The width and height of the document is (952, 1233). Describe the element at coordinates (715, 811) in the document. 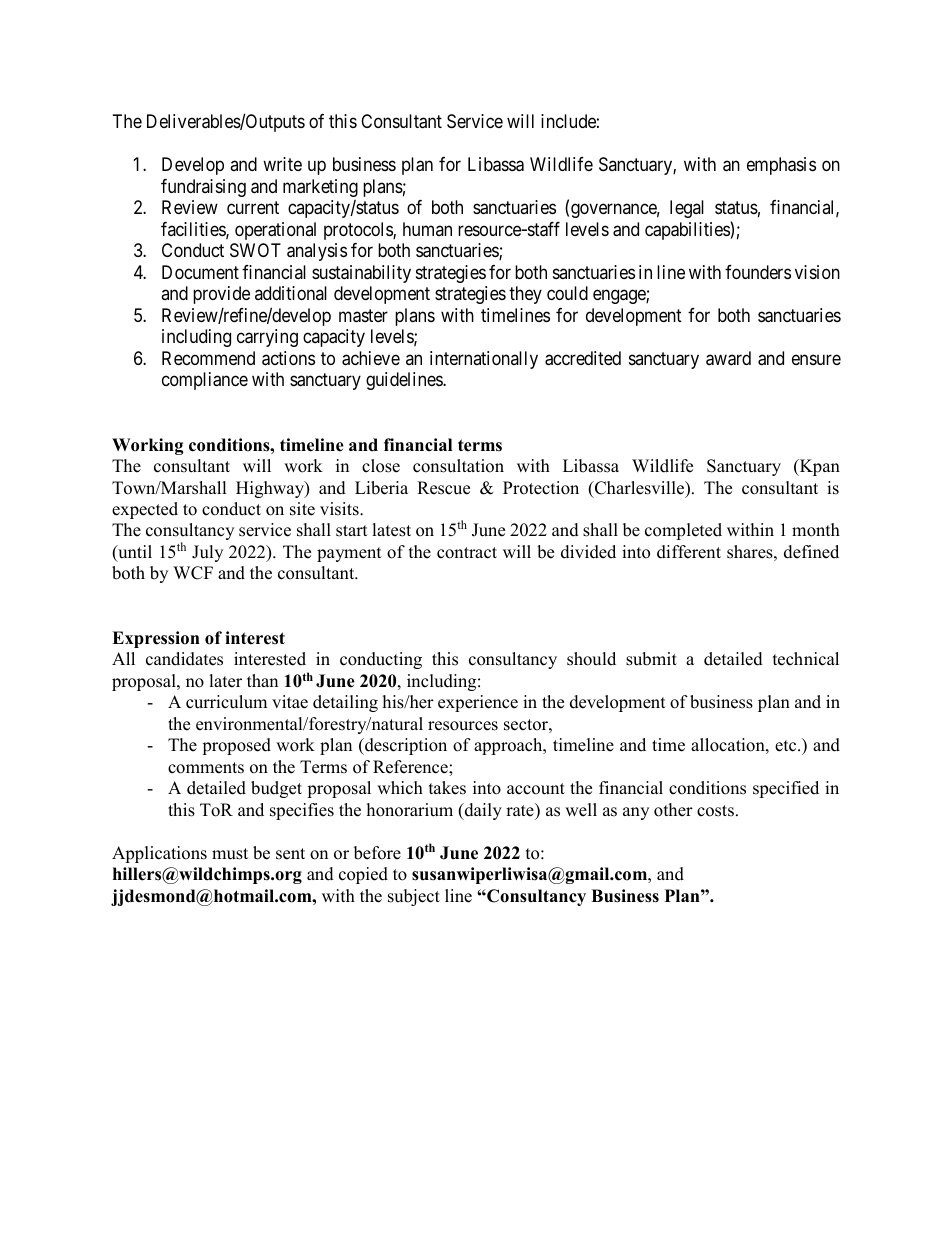

I see `costs` at that location.
